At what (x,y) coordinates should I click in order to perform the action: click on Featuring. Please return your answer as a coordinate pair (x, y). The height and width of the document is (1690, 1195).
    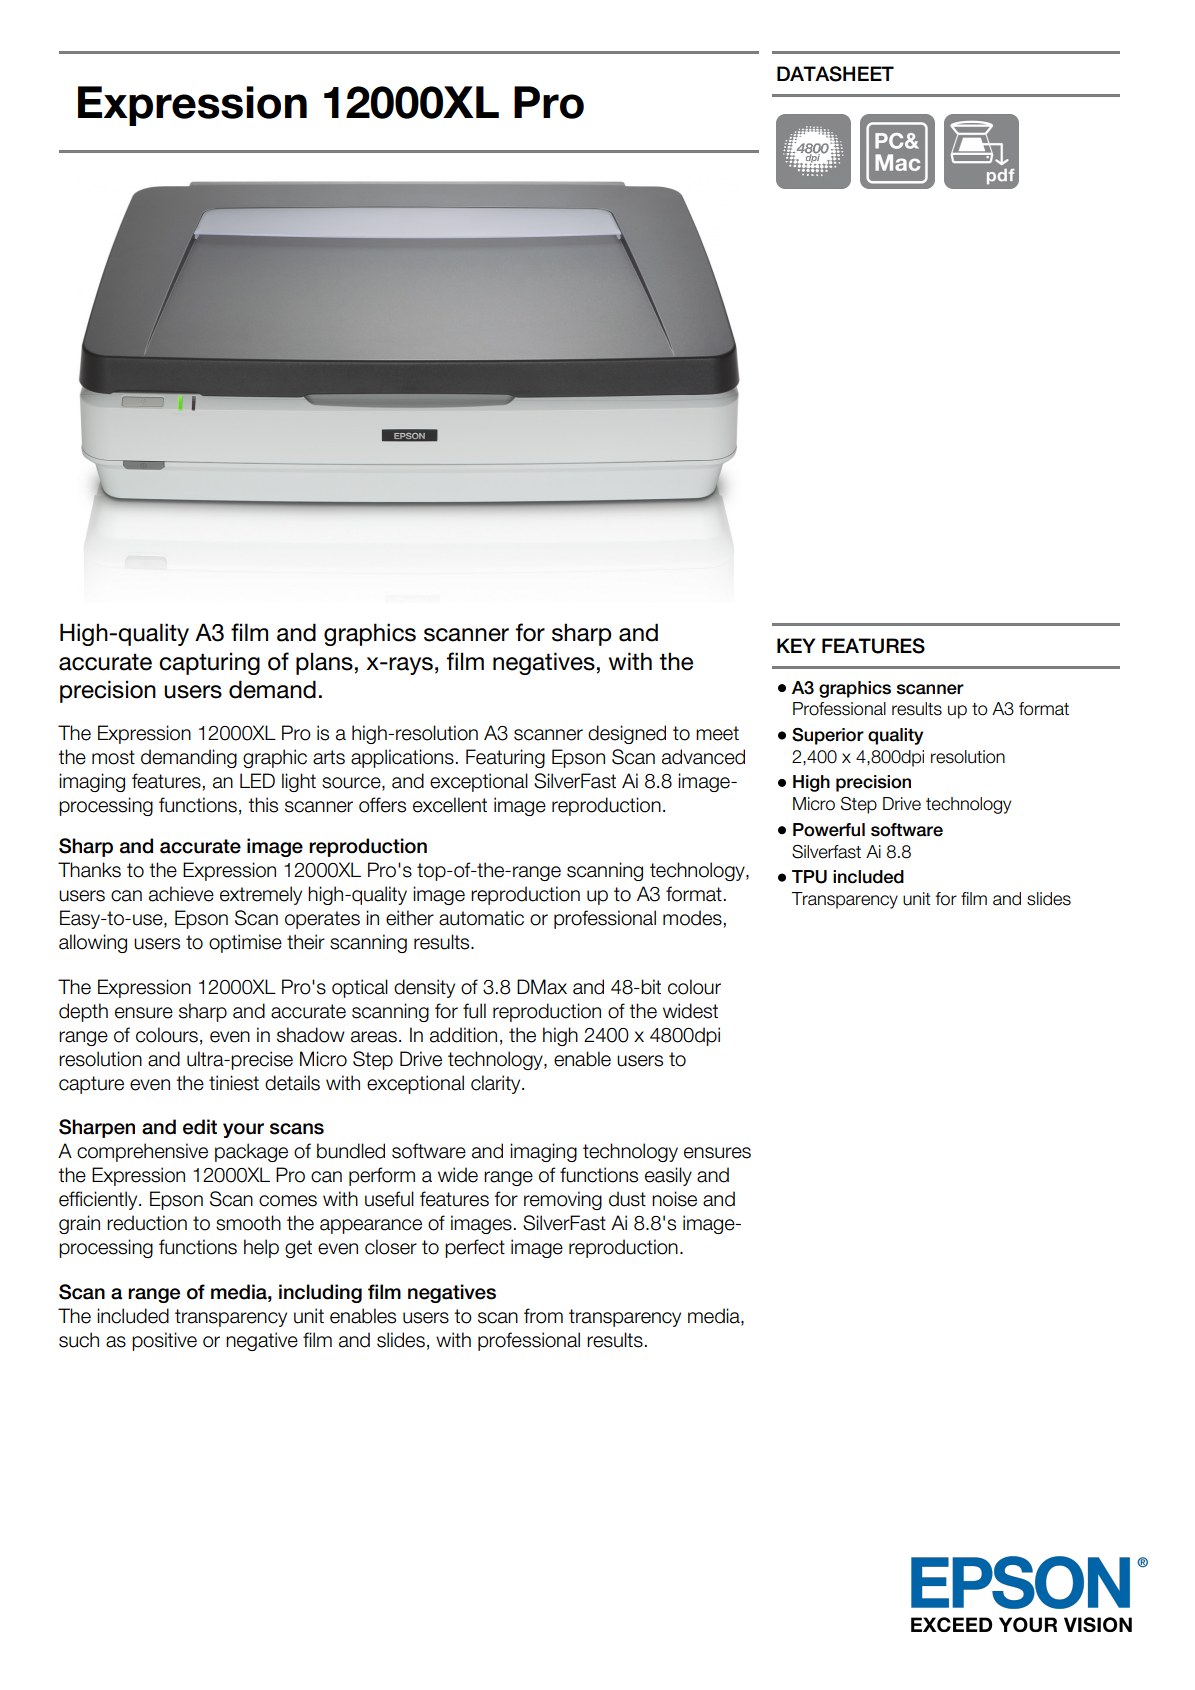
    Looking at the image, I should click on (505, 758).
